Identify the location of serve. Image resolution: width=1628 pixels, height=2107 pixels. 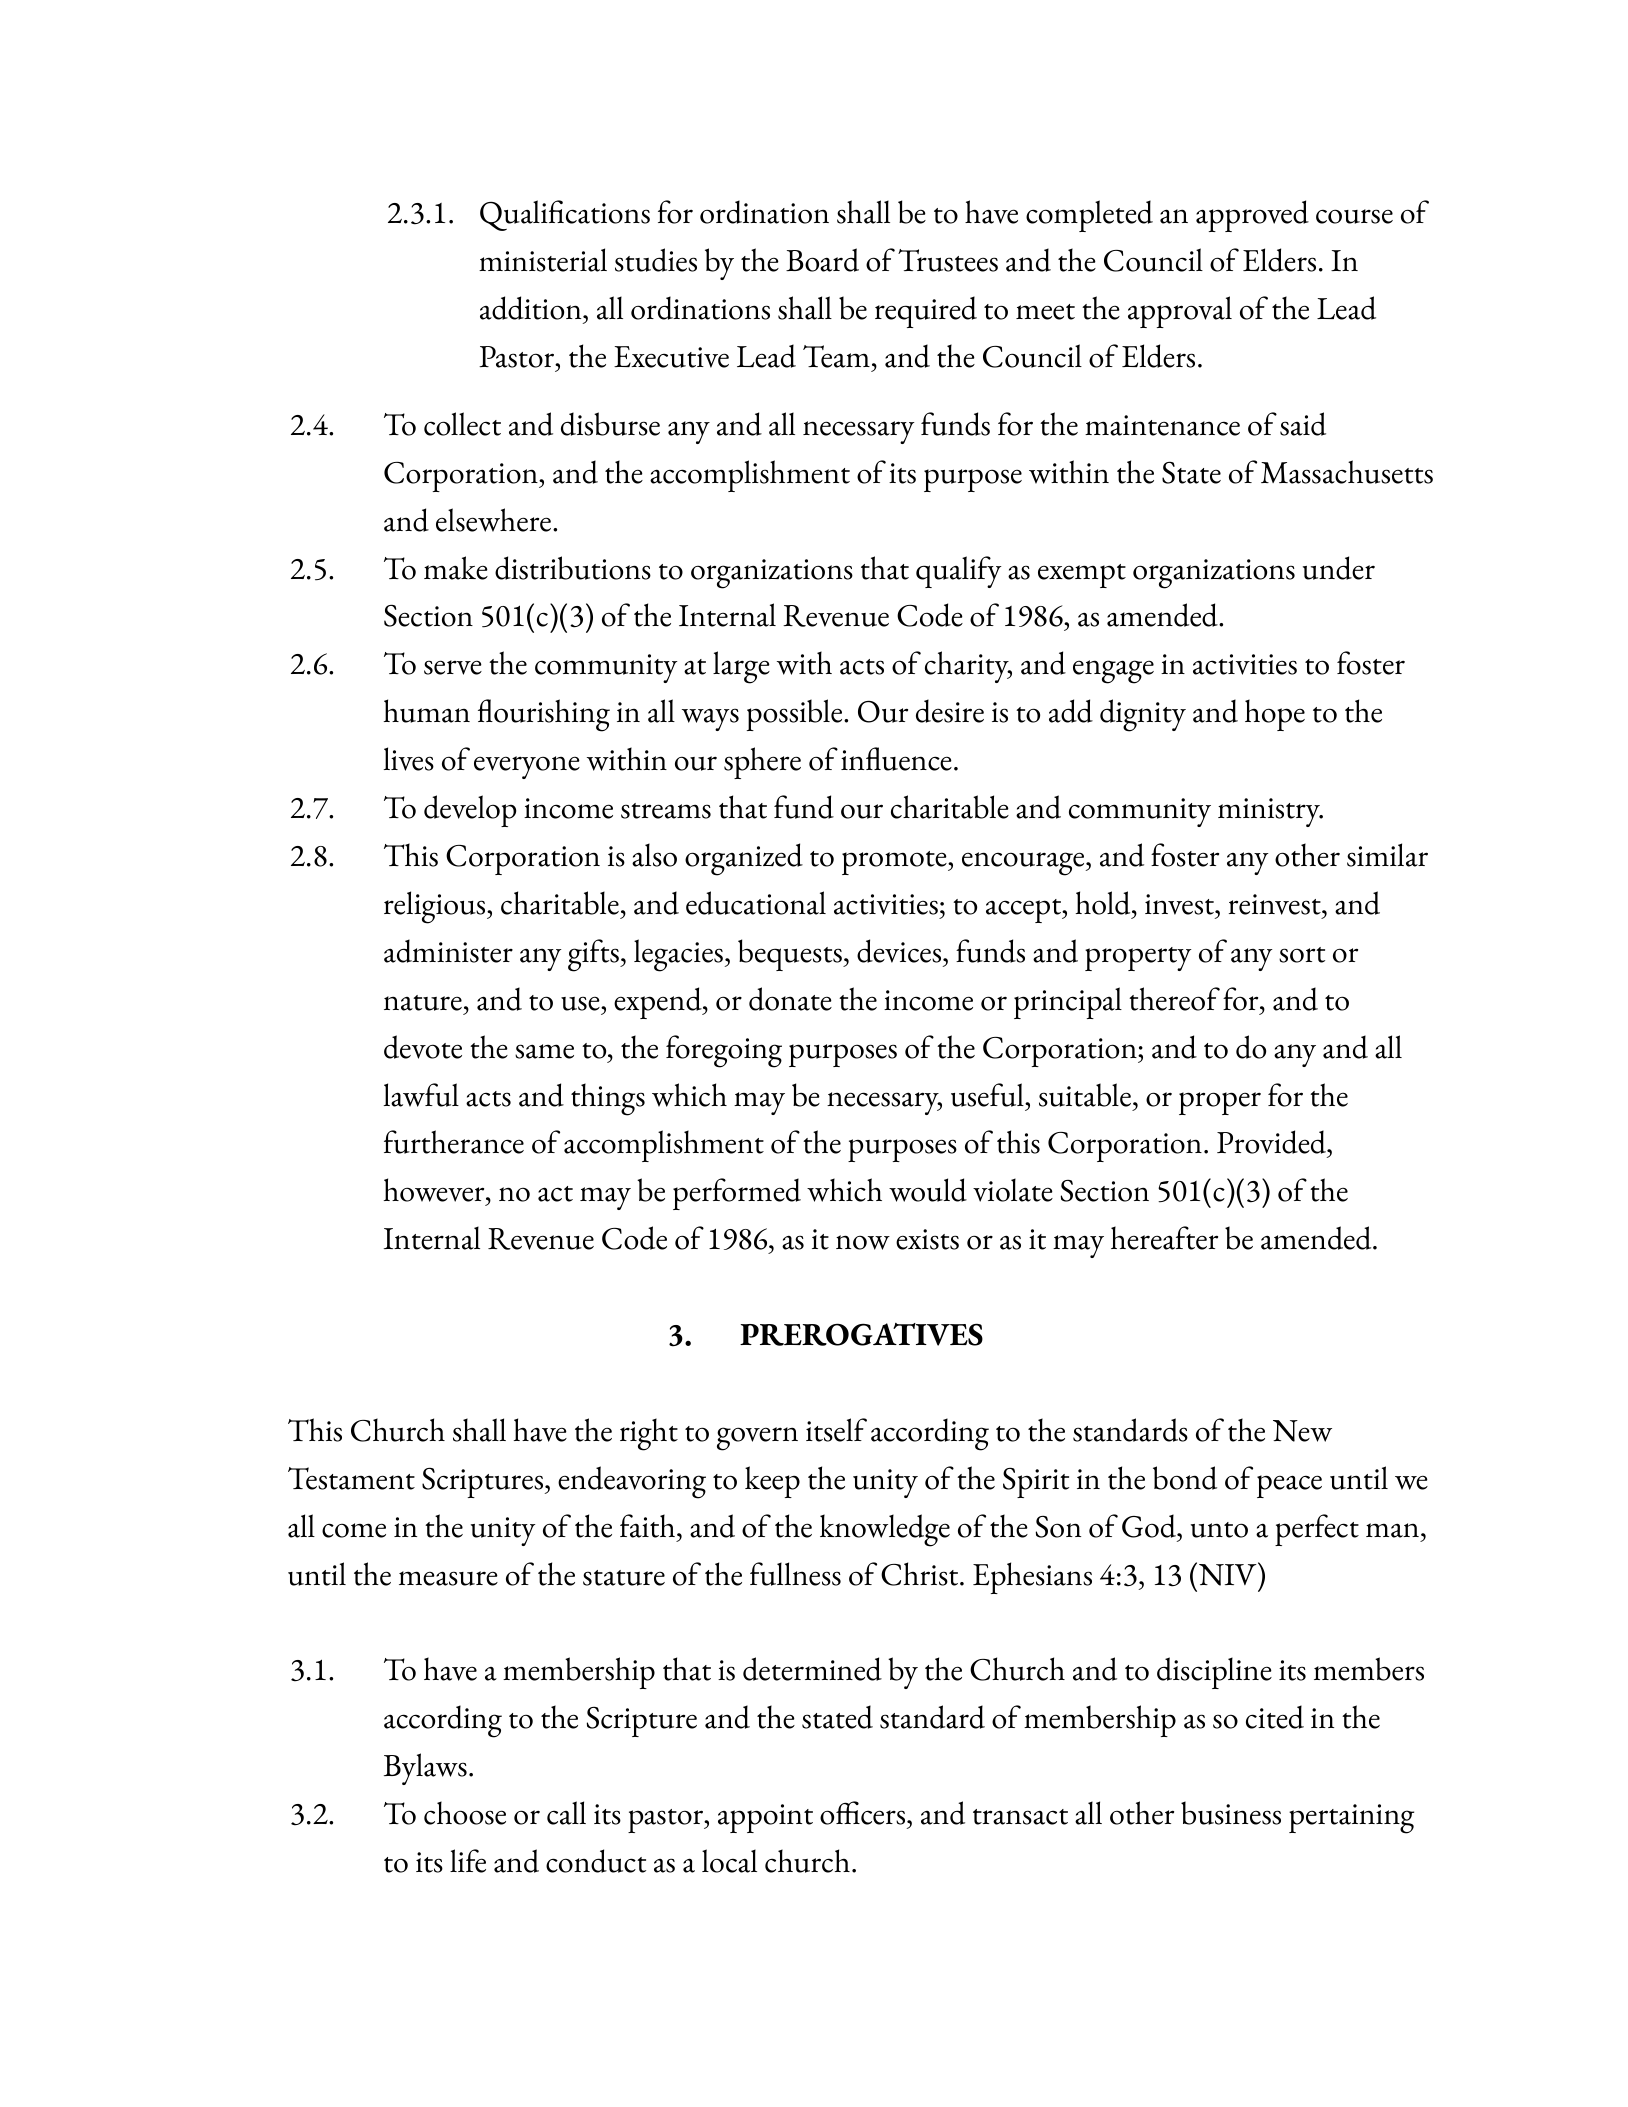
(453, 667).
